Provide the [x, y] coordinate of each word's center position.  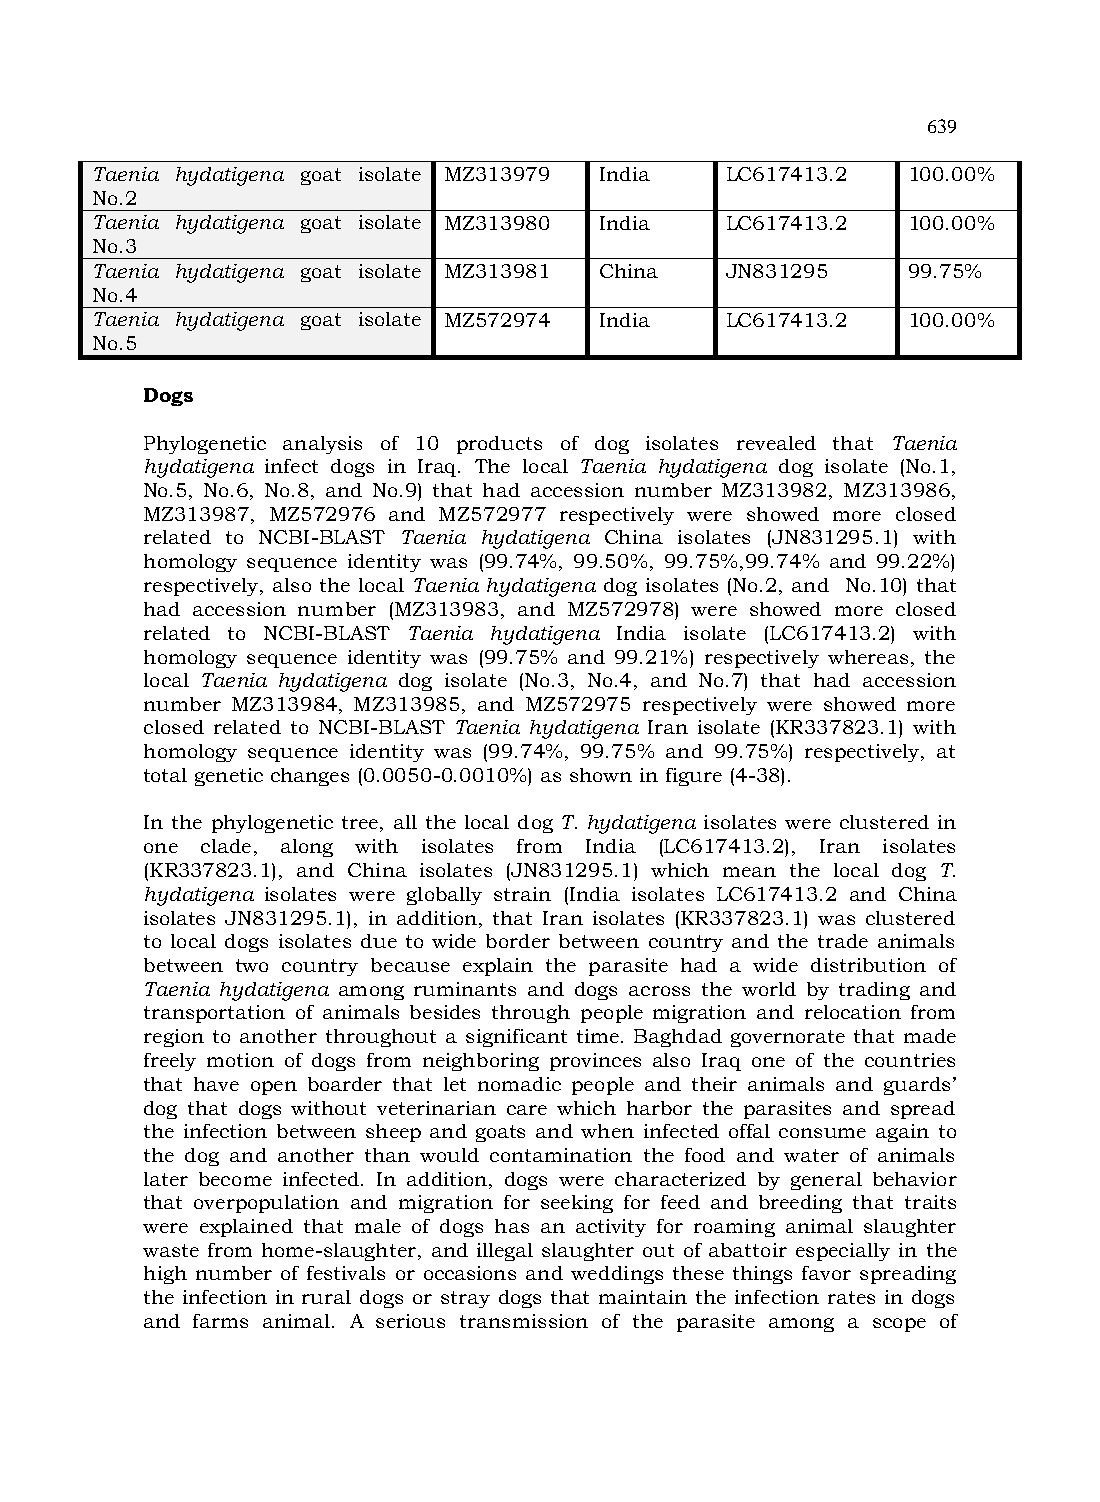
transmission [524, 1321]
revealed [776, 443]
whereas [868, 657]
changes [310, 777]
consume [822, 1133]
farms [220, 1321]
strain [522, 894]
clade [226, 846]
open [274, 1088]
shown [601, 775]
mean [749, 872]
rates [851, 1297]
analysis [322, 445]
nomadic [519, 1084]
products [499, 445]
